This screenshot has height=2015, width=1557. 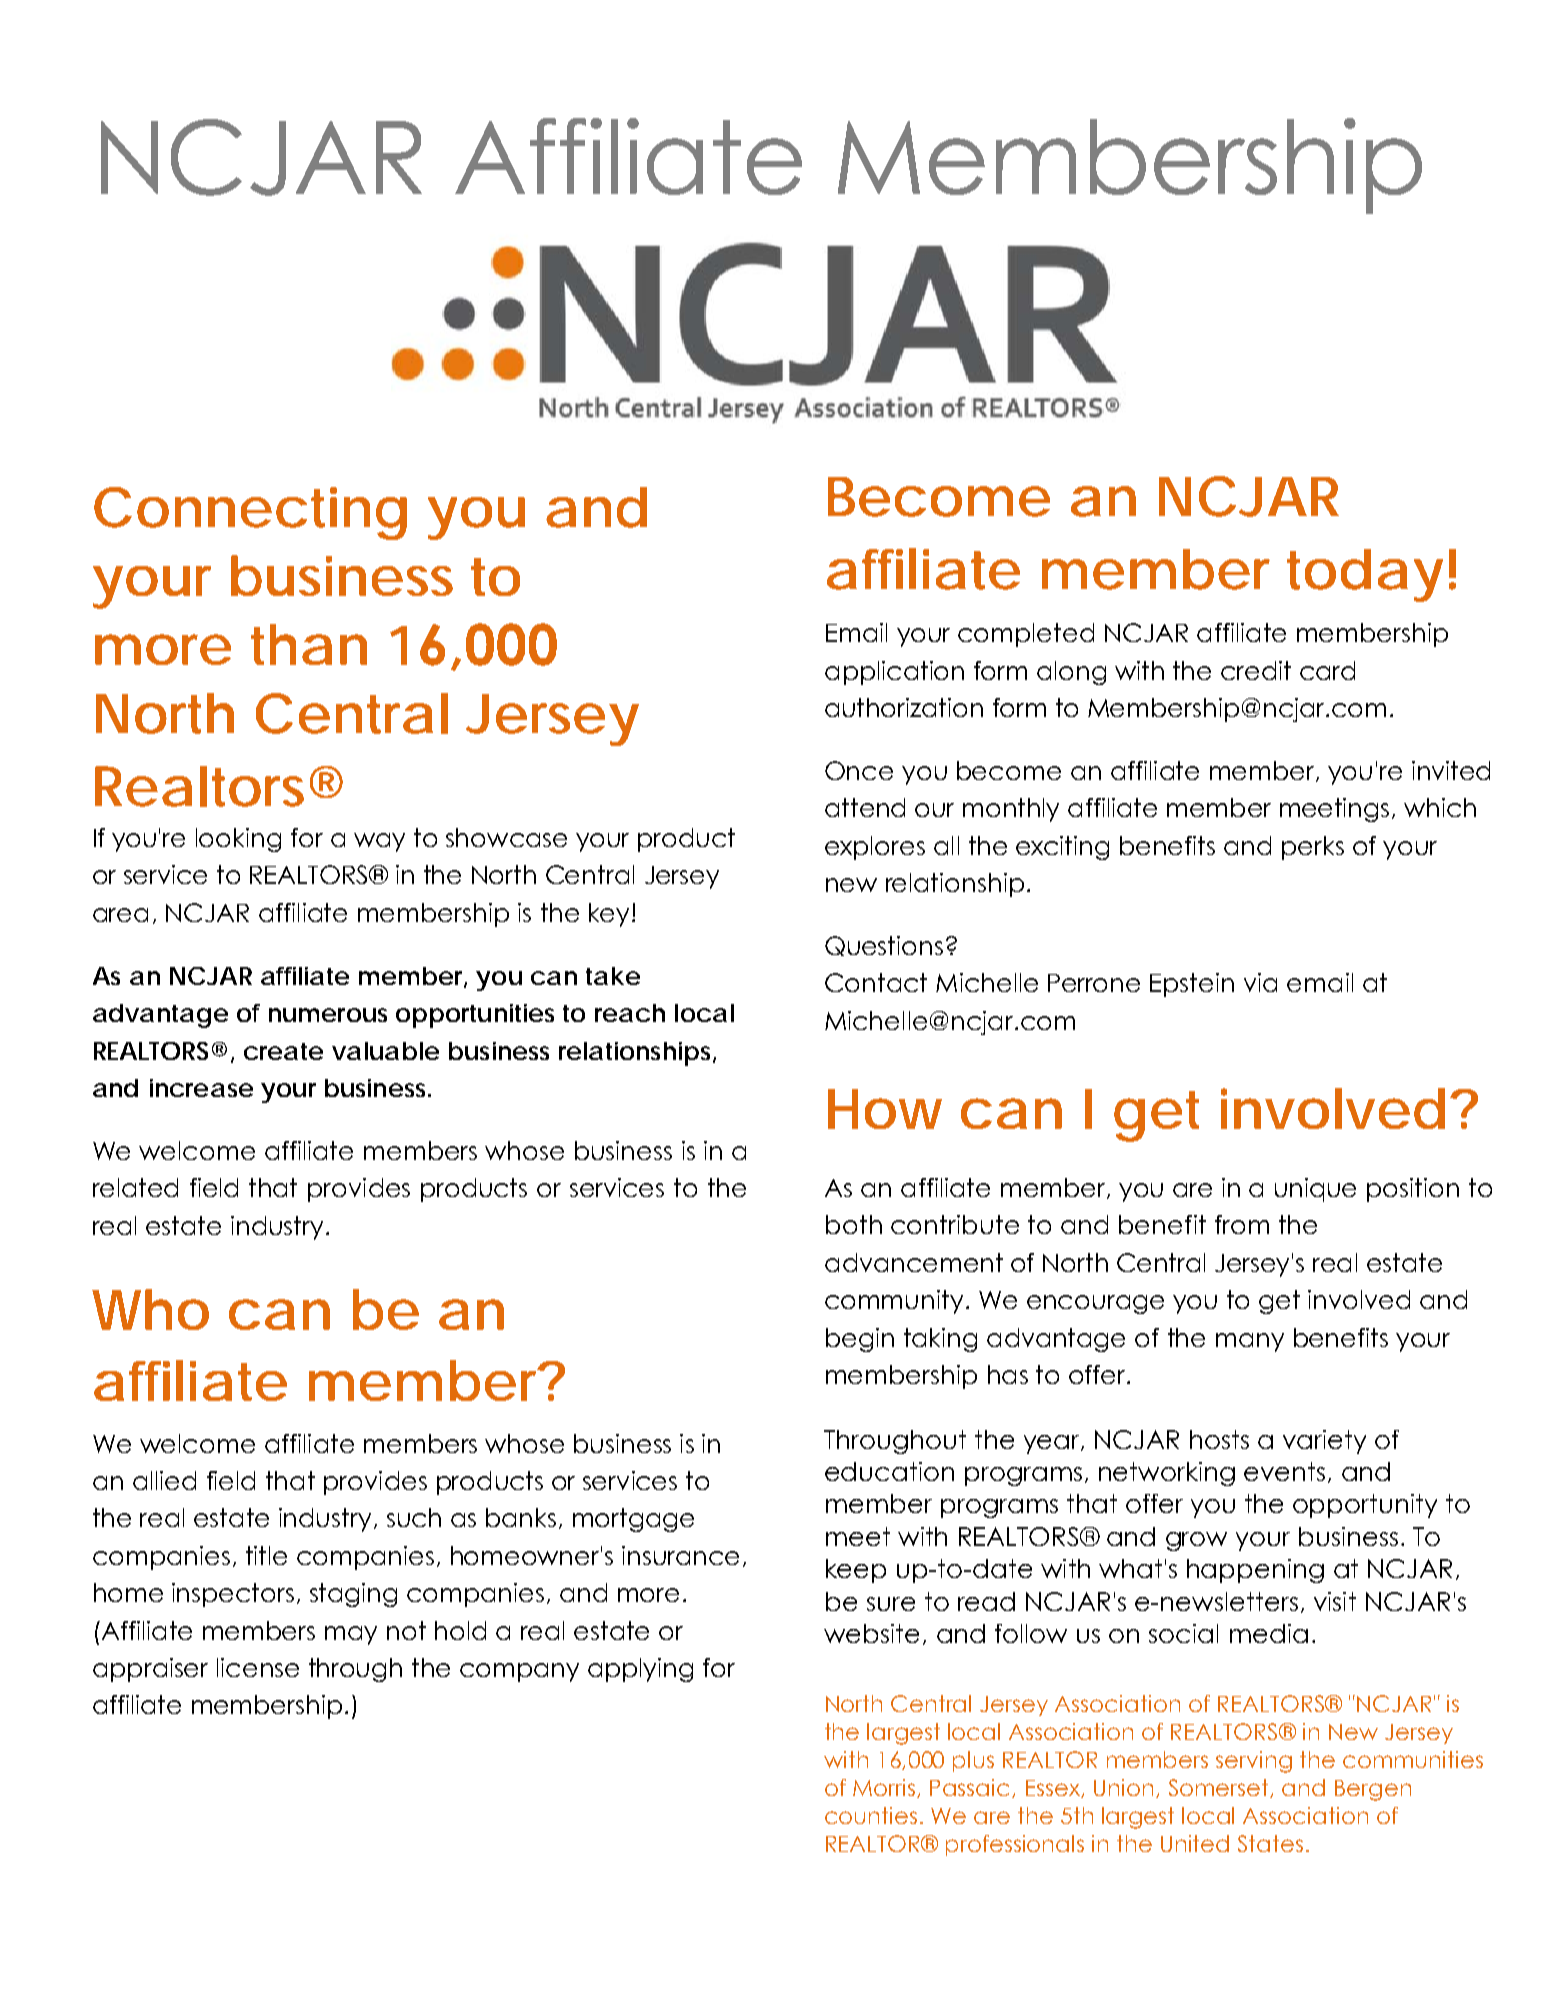 What do you see at coordinates (1270, 1843) in the screenshot?
I see `States` at bounding box center [1270, 1843].
